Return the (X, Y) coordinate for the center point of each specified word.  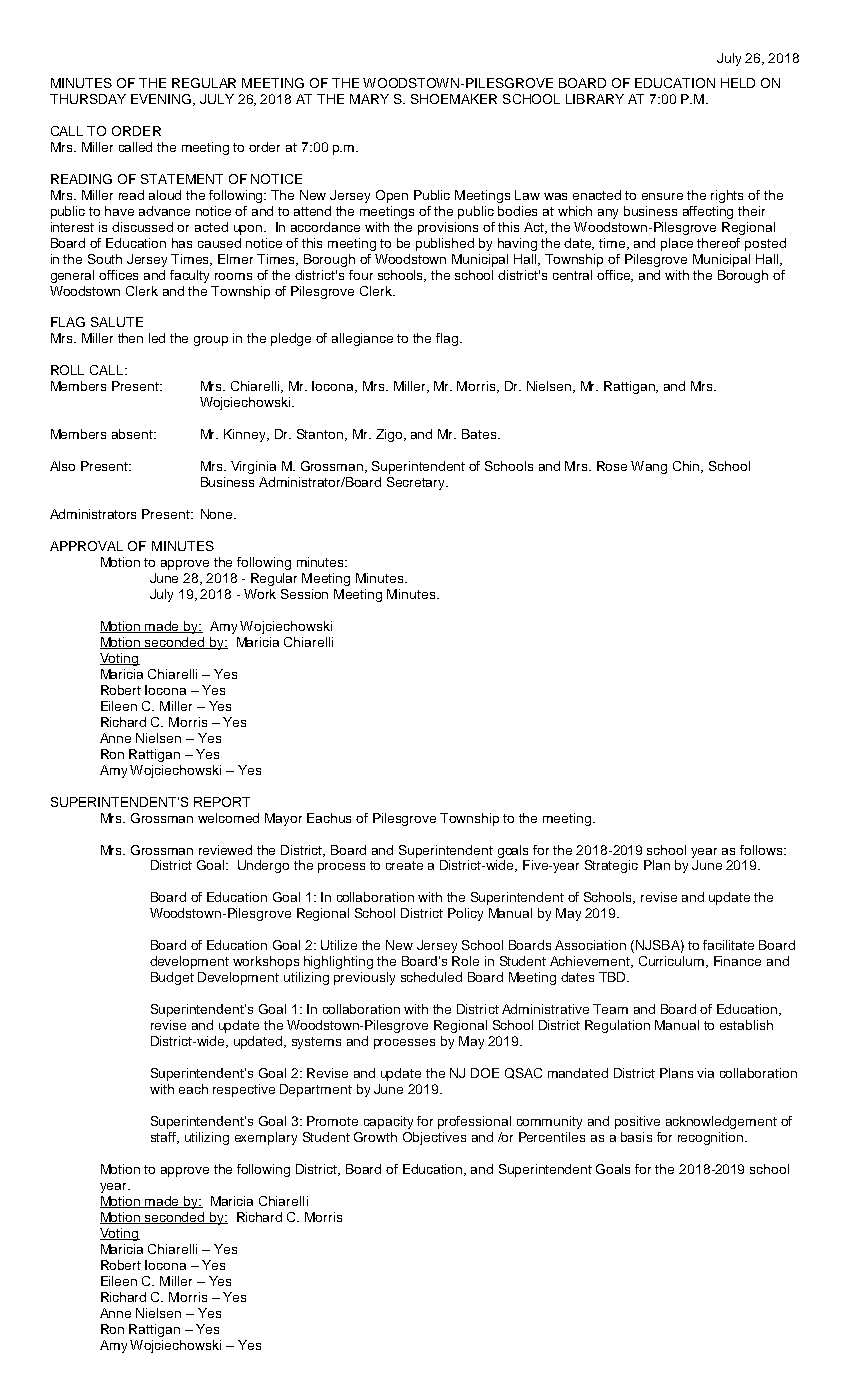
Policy (465, 914)
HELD (738, 83)
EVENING (162, 100)
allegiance (362, 339)
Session (304, 594)
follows (762, 850)
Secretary (417, 483)
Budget (172, 978)
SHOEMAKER (454, 99)
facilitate (728, 945)
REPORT (222, 802)
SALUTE (117, 322)
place (677, 244)
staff (164, 1138)
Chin (687, 467)
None (218, 514)
